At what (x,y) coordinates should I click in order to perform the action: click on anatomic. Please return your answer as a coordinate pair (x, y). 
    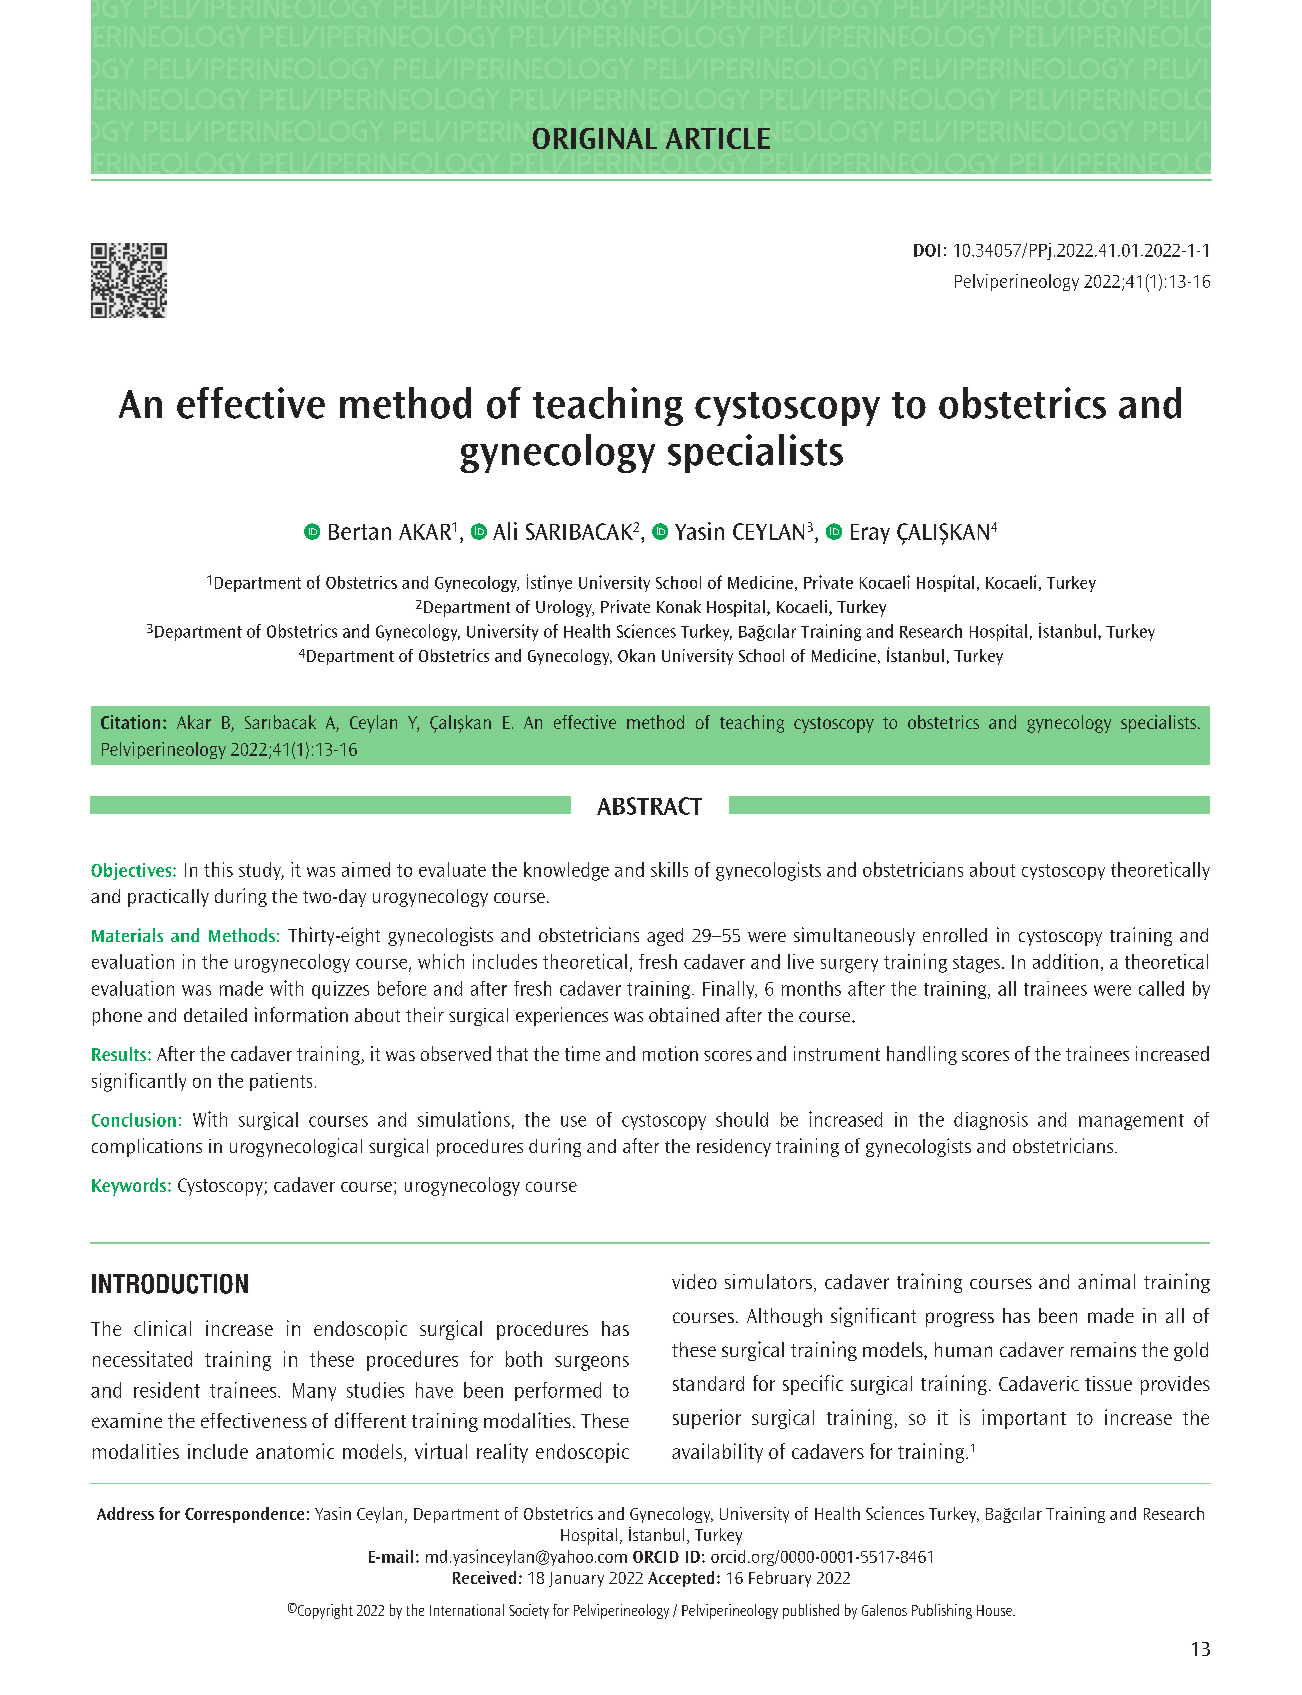
    Looking at the image, I should click on (295, 1451).
